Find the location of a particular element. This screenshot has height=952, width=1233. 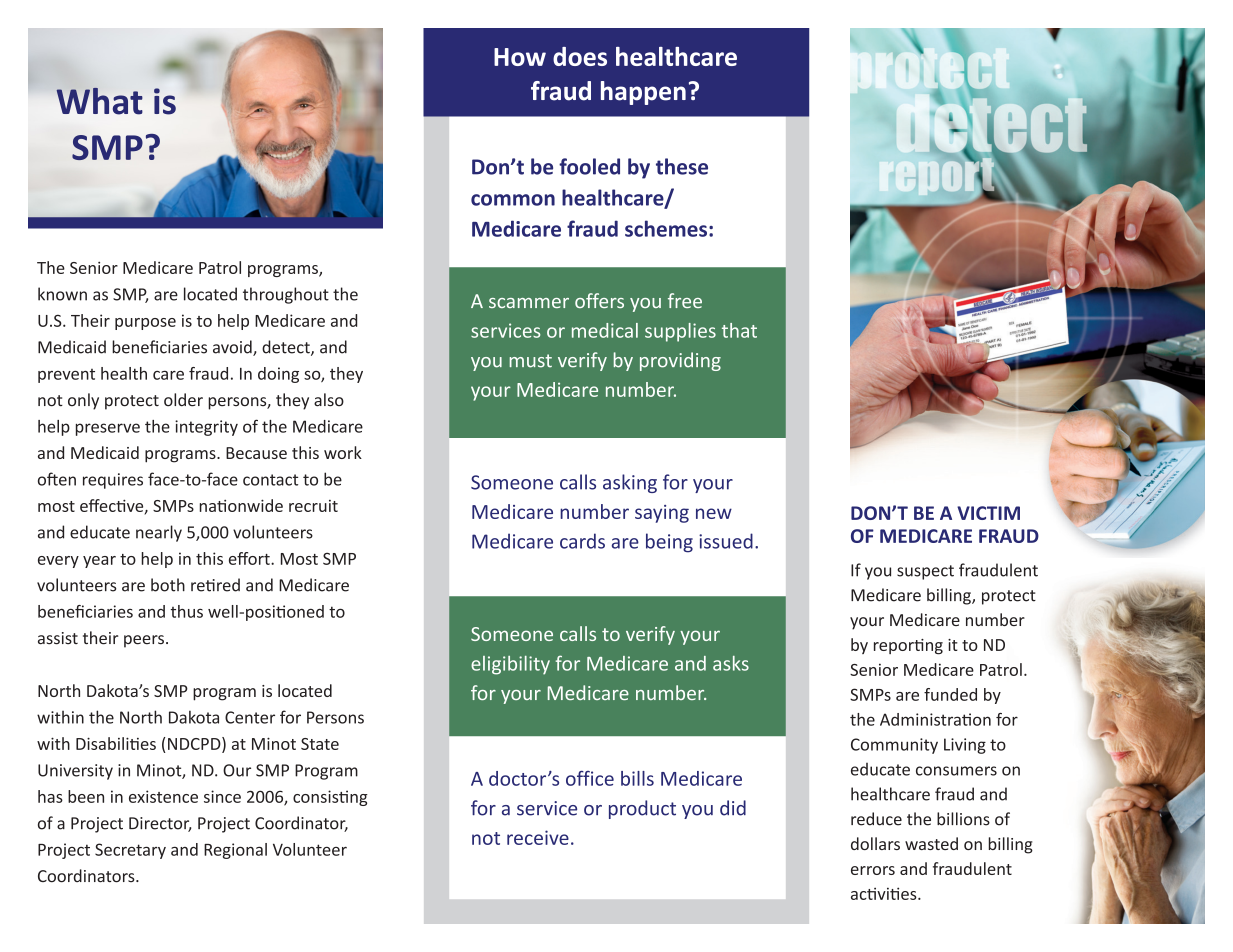

requires is located at coordinates (113, 481).
